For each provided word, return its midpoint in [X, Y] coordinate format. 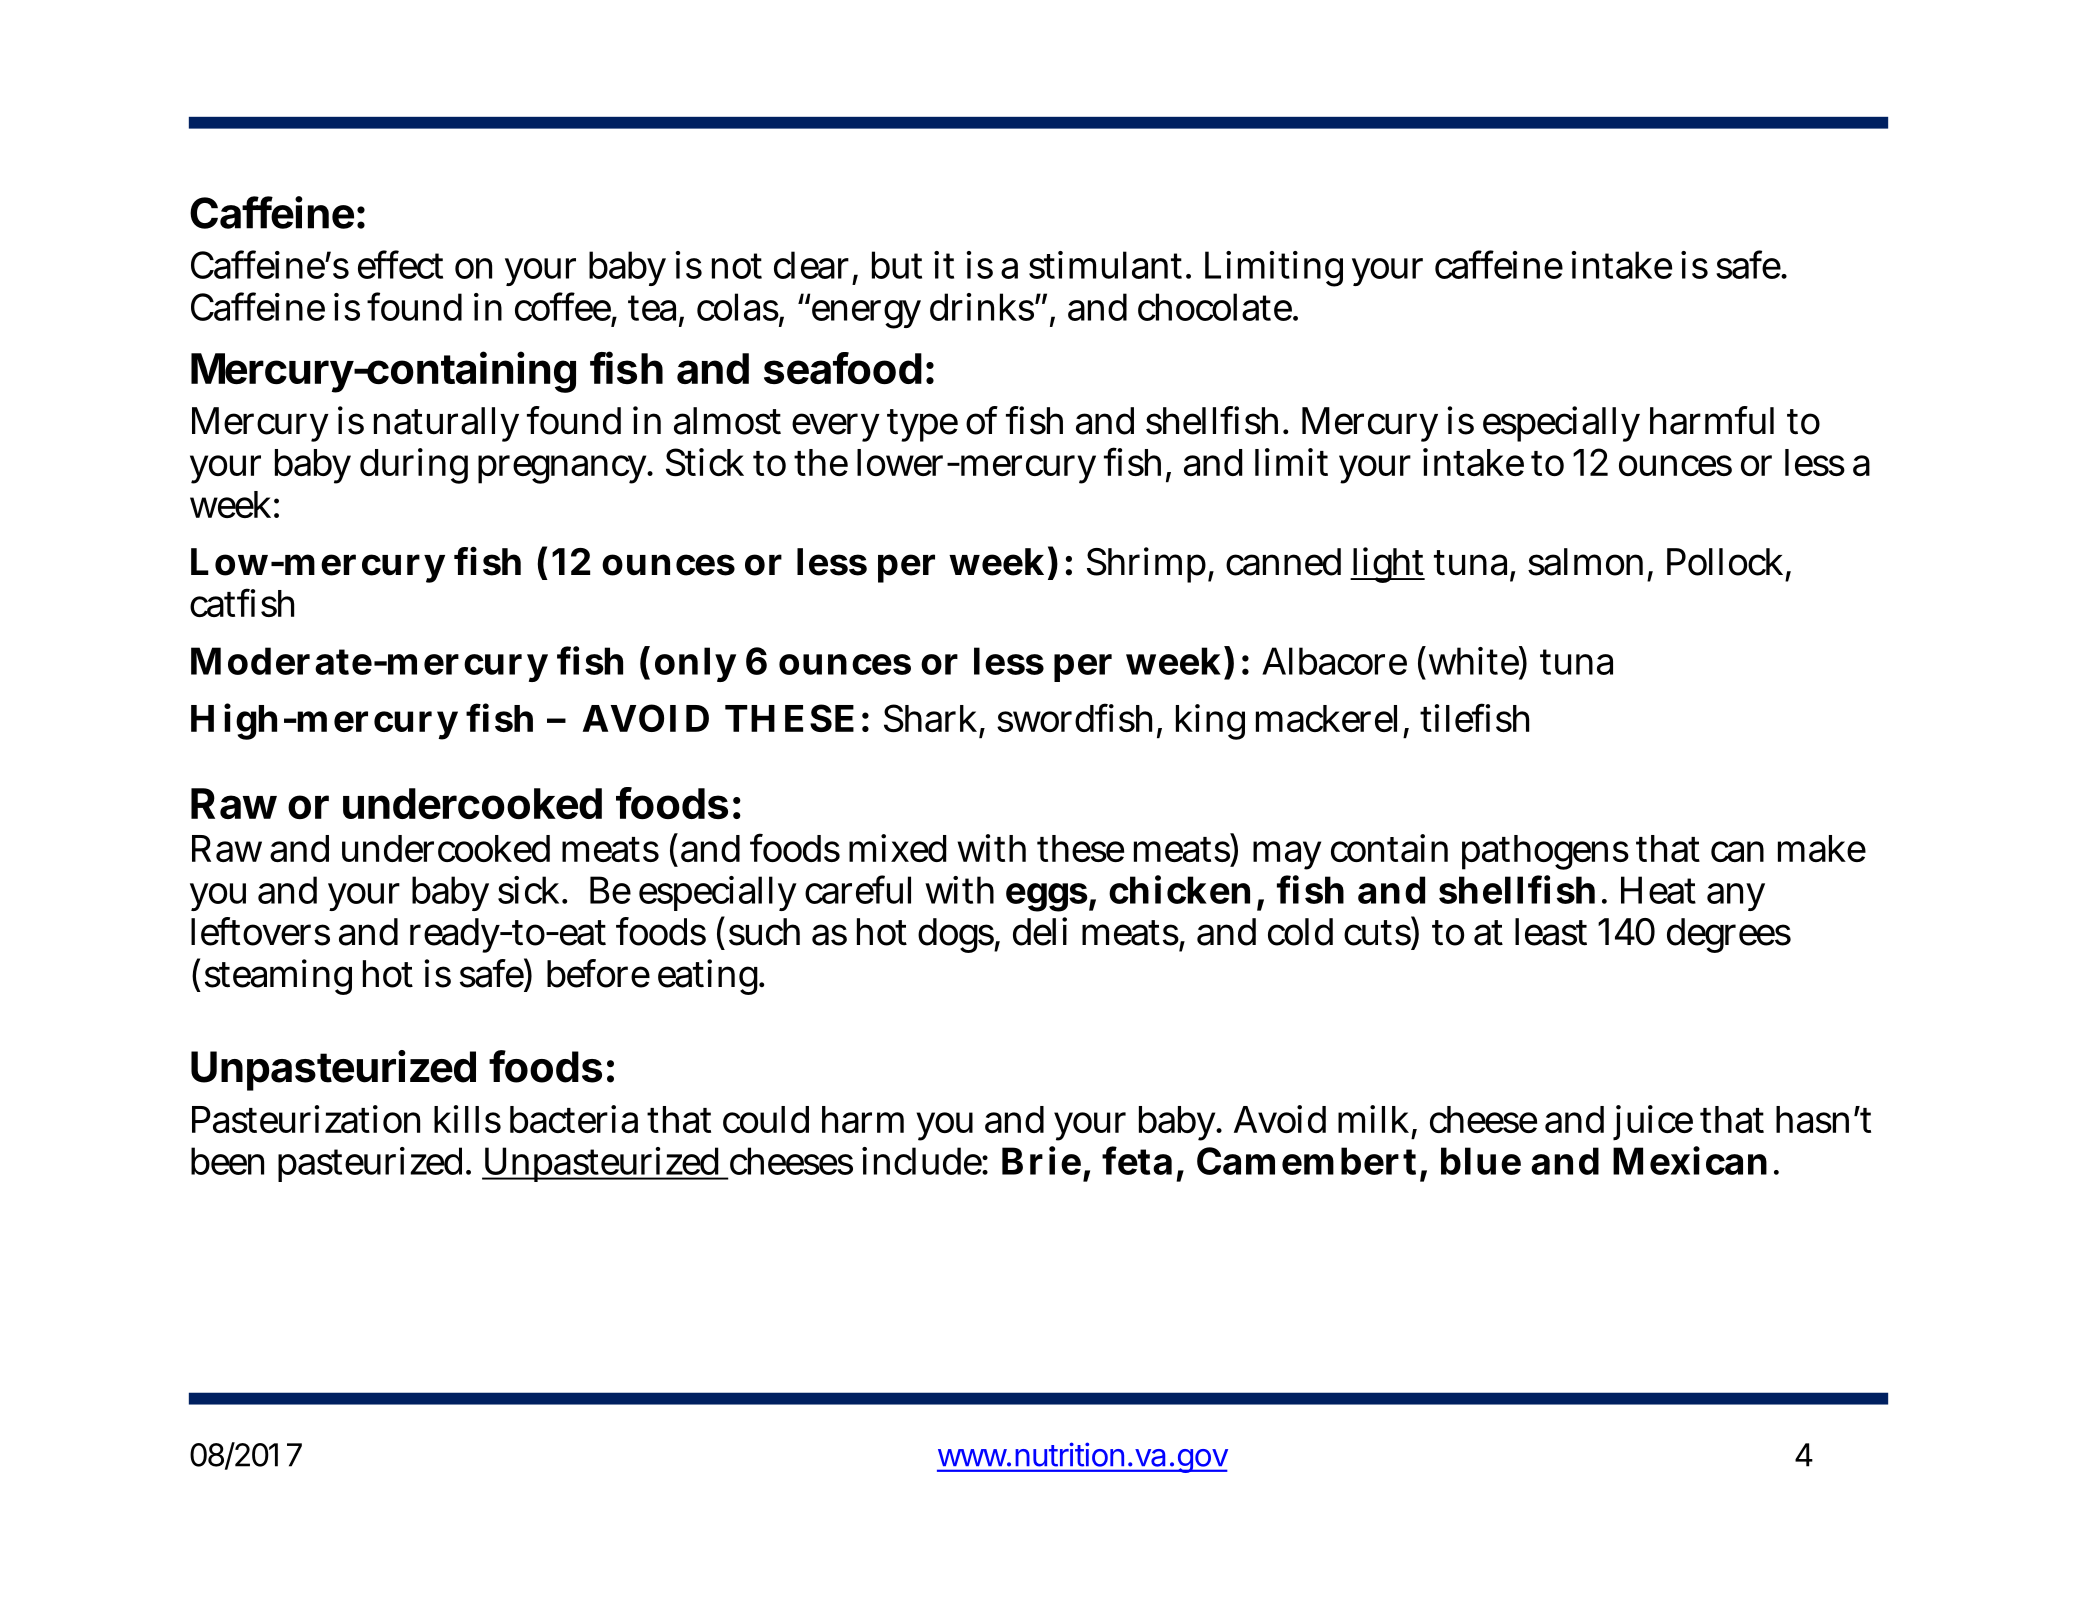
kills [467, 1119]
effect [400, 264]
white [1472, 660]
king [1210, 722]
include [922, 1161]
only [695, 664]
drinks [982, 307]
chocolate [1215, 307]
